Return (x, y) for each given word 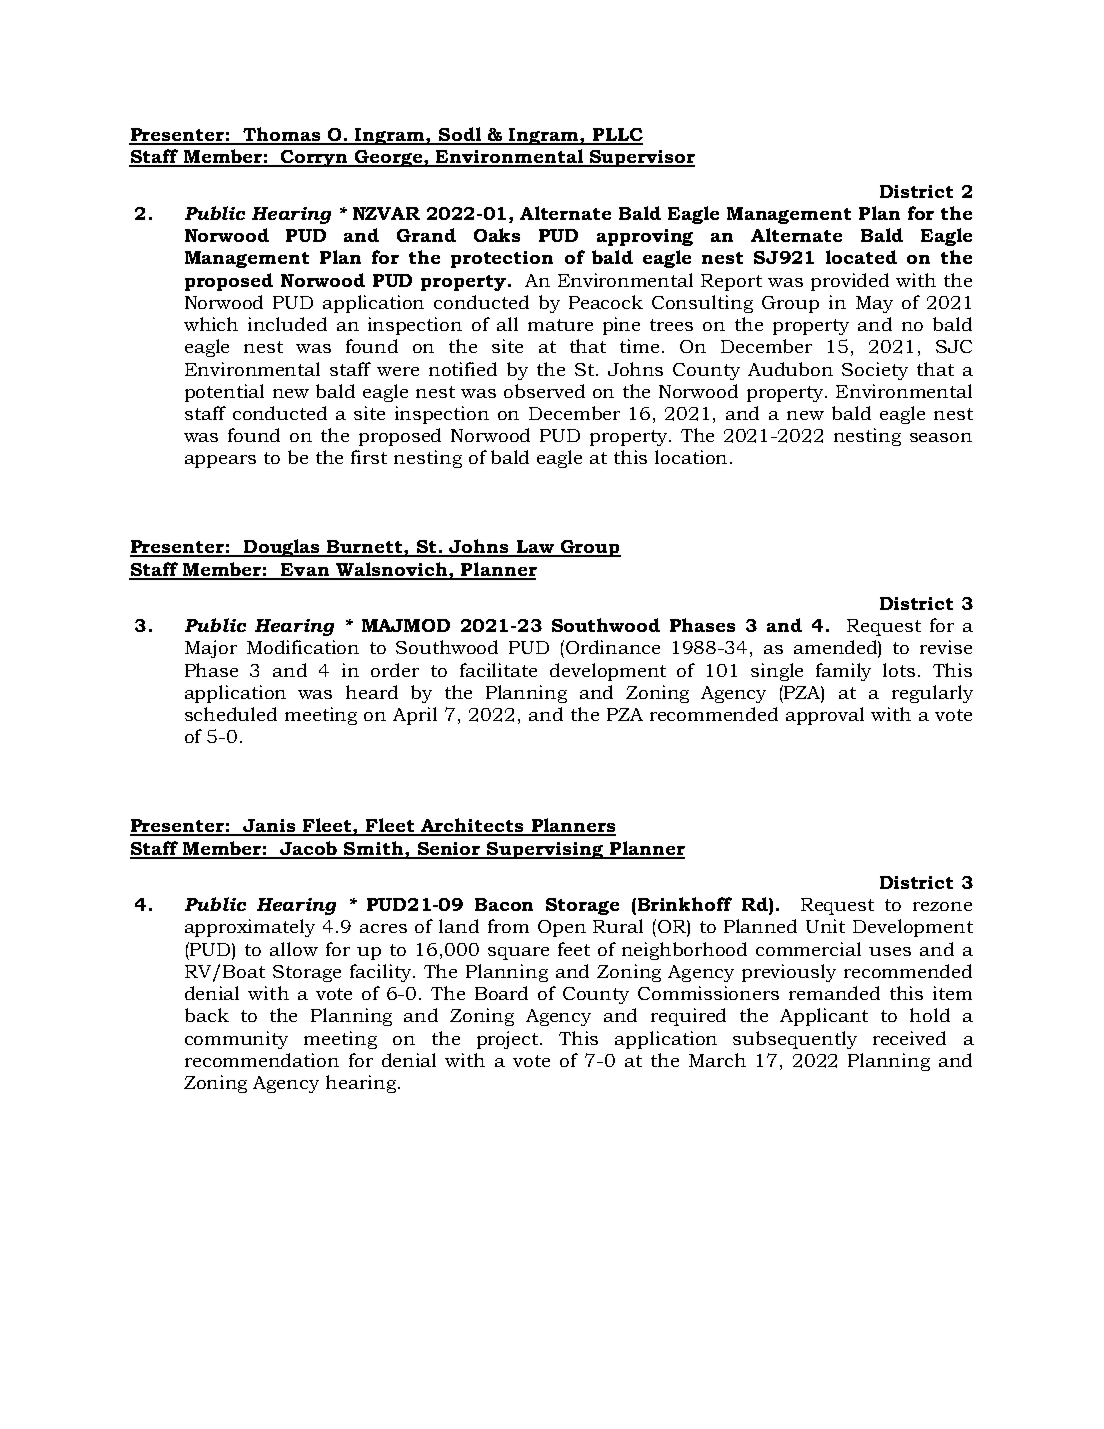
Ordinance (613, 647)
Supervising (545, 850)
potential (224, 393)
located (861, 257)
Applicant (824, 1017)
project (509, 1040)
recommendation (262, 1060)
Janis (269, 827)
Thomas (282, 135)
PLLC (616, 136)
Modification (303, 647)
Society (875, 371)
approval (825, 716)
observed (544, 391)
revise (946, 647)
